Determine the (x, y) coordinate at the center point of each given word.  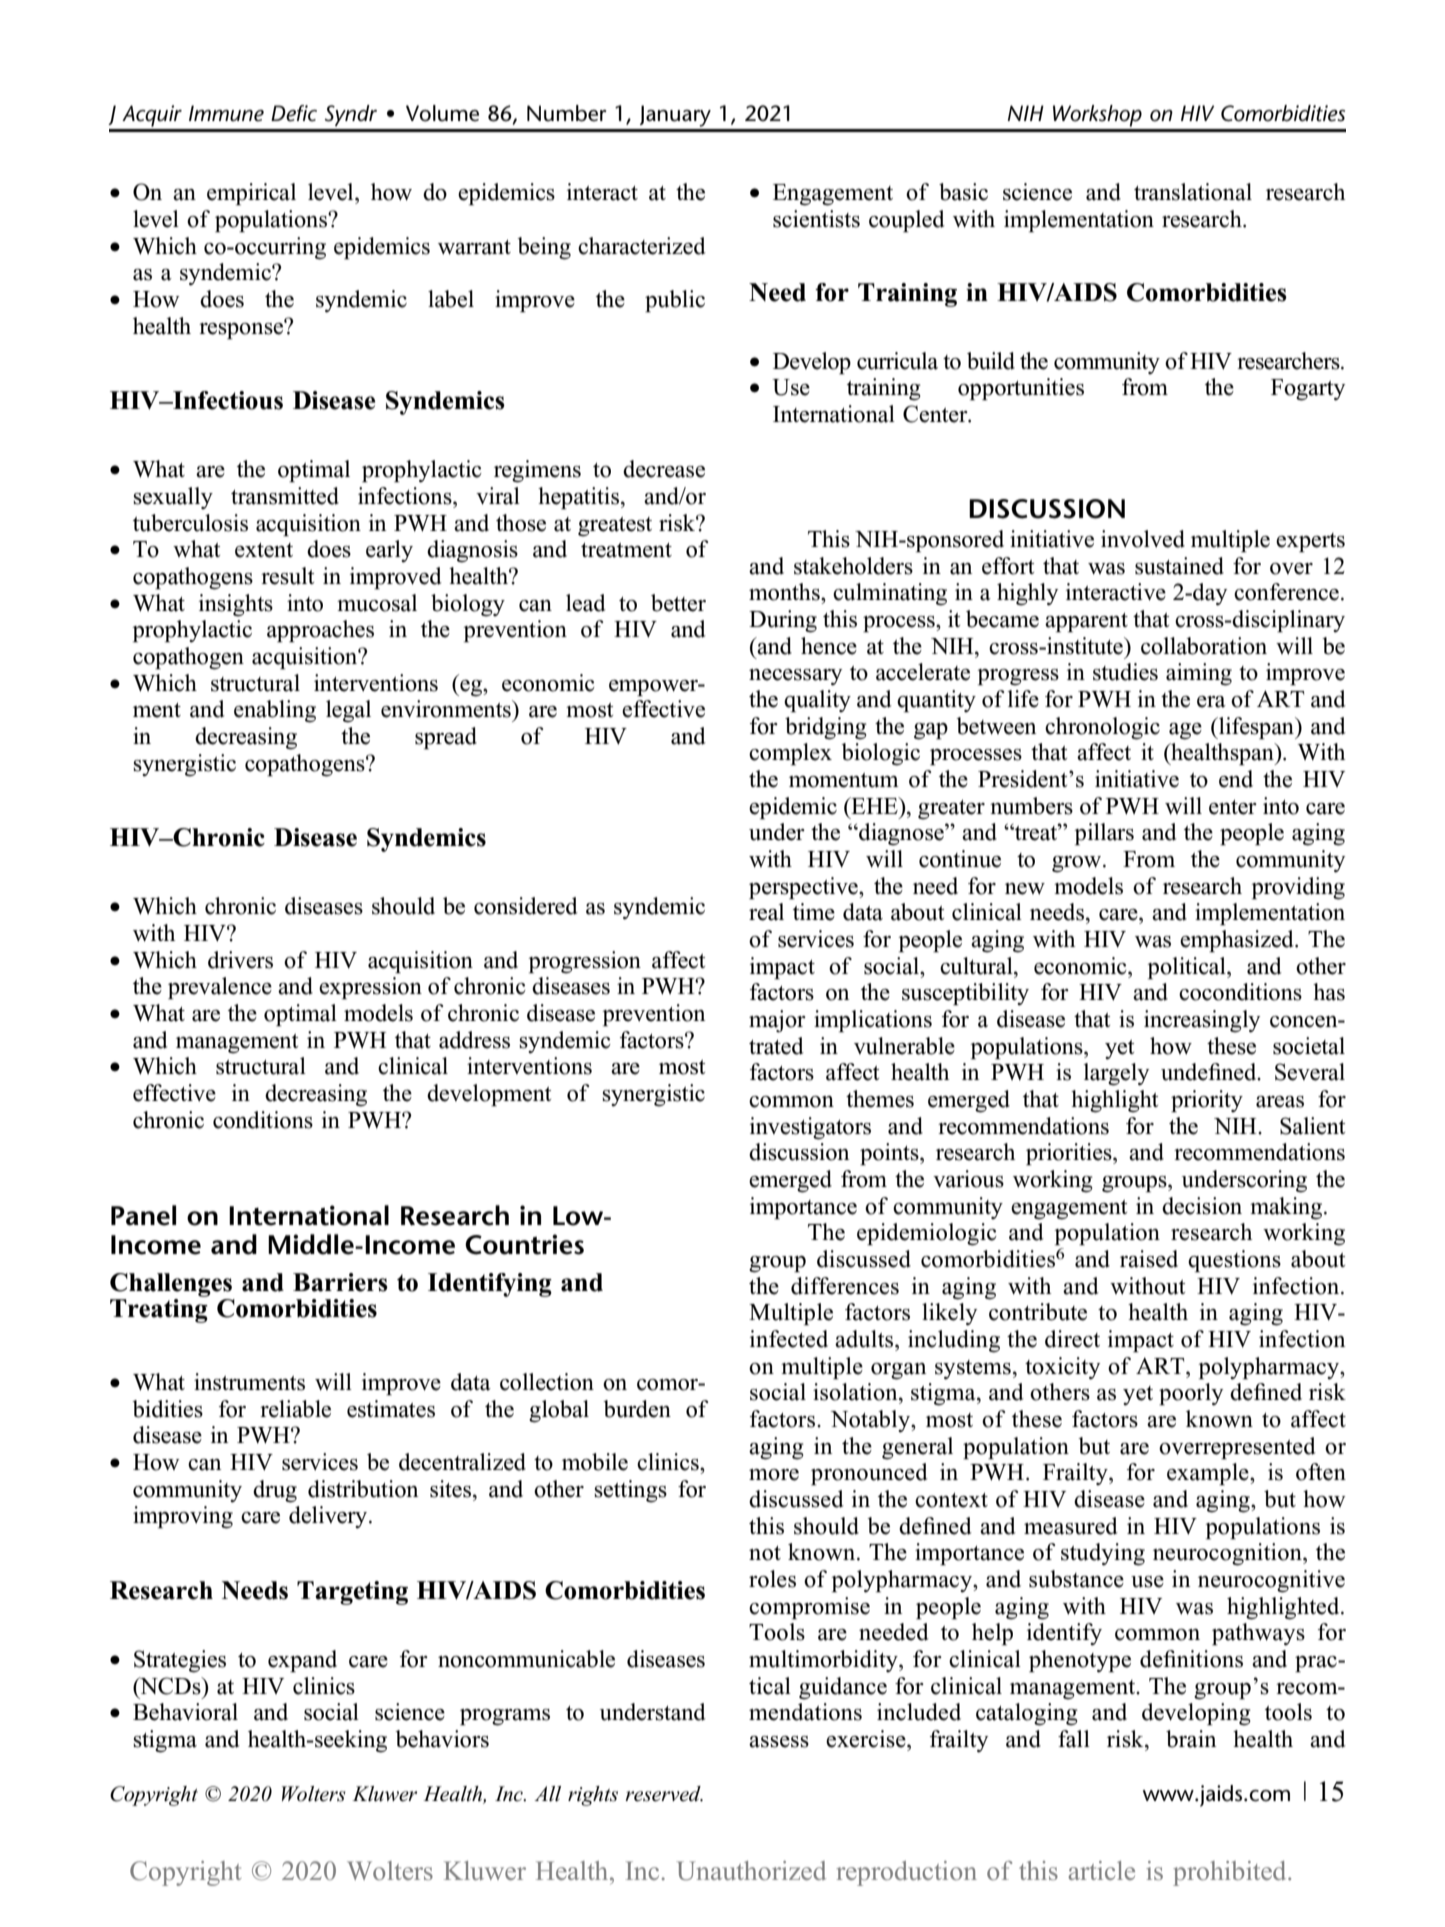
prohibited (1231, 1873)
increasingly (1202, 1021)
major (777, 1021)
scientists (816, 219)
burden (637, 1409)
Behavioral (185, 1712)
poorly (1191, 1394)
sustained (1179, 566)
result (287, 576)
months (785, 592)
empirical (251, 194)
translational (1193, 192)
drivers (240, 960)
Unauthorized (751, 1871)
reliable (295, 1409)
